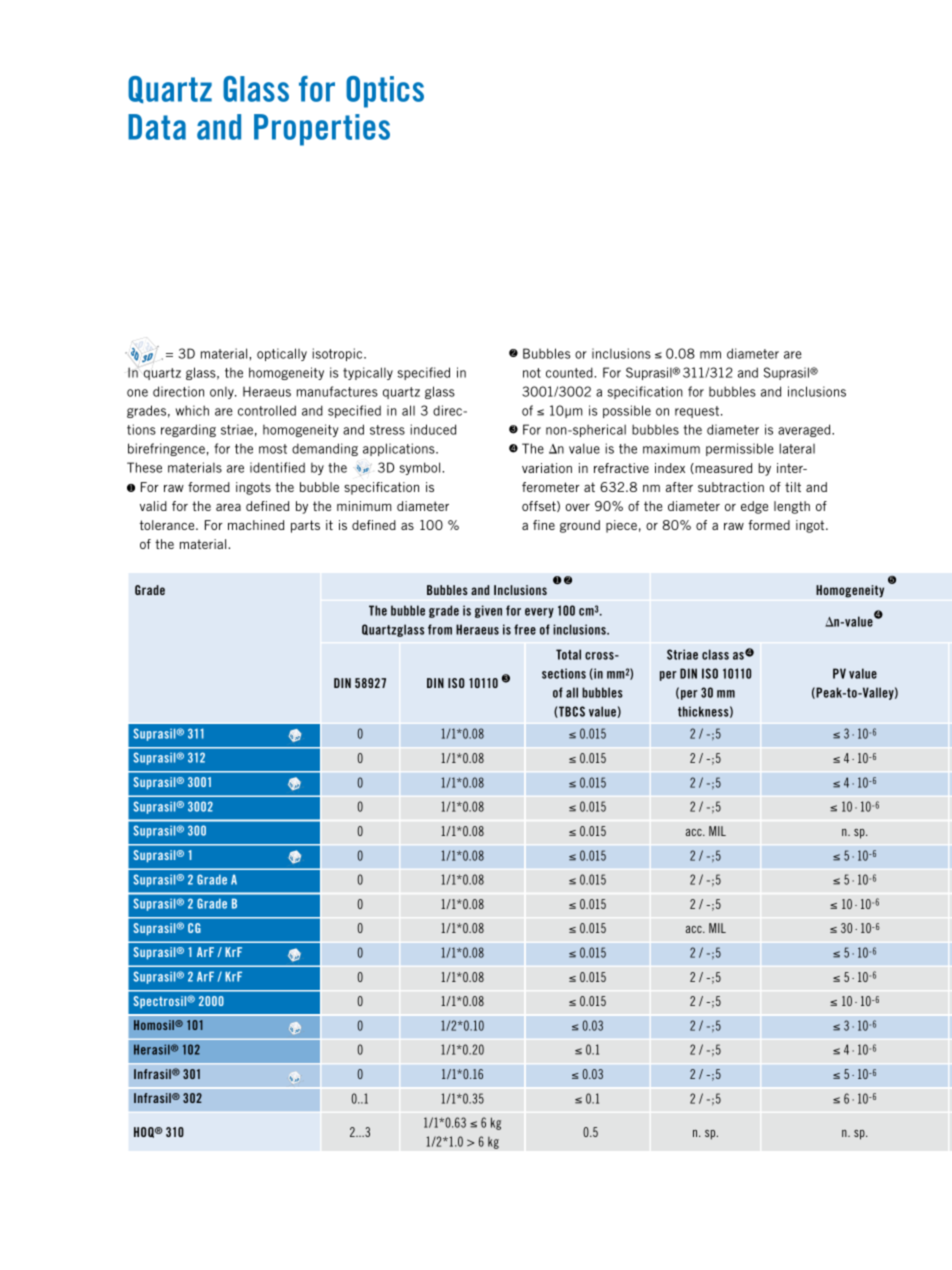 This screenshot has width=952, height=1270. I want to click on only, so click(223, 392).
